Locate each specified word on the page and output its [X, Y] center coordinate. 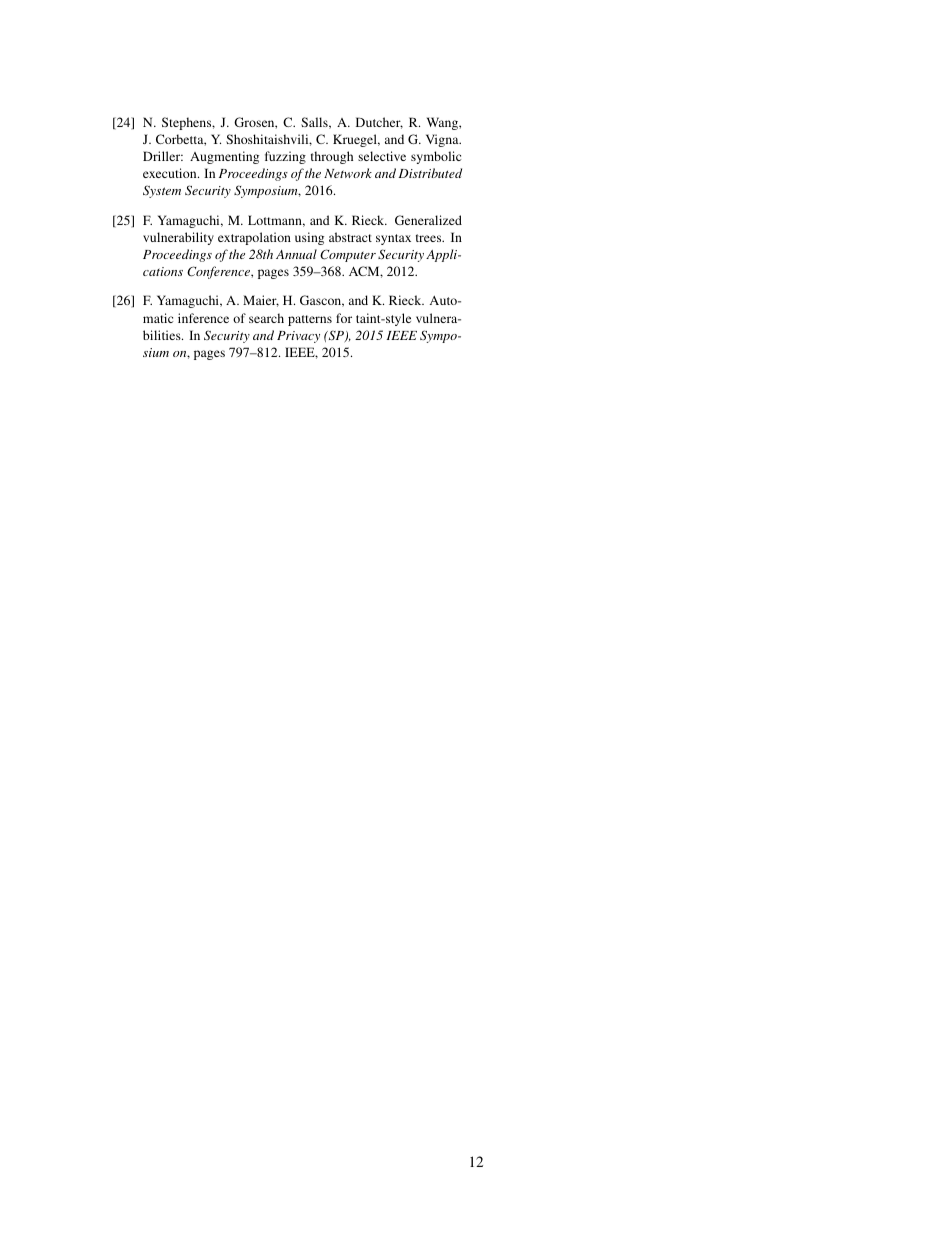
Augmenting [224, 157]
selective [382, 156]
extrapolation [254, 238]
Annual [296, 254]
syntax [393, 239]
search [266, 318]
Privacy [298, 337]
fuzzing [285, 157]
